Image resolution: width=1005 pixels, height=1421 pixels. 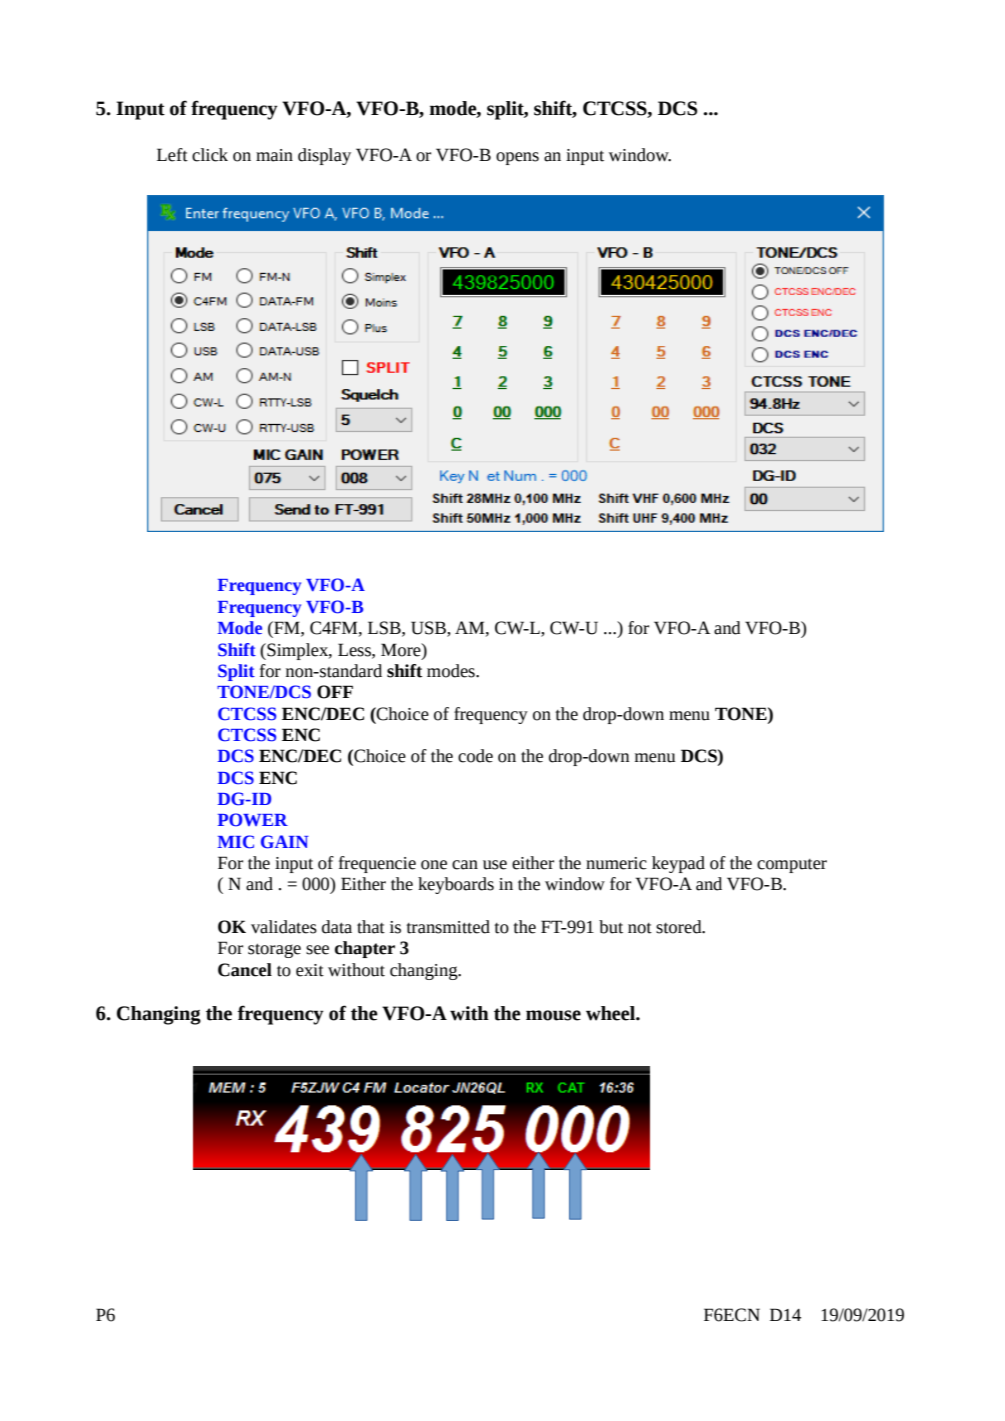 I want to click on POWER, so click(x=253, y=820).
